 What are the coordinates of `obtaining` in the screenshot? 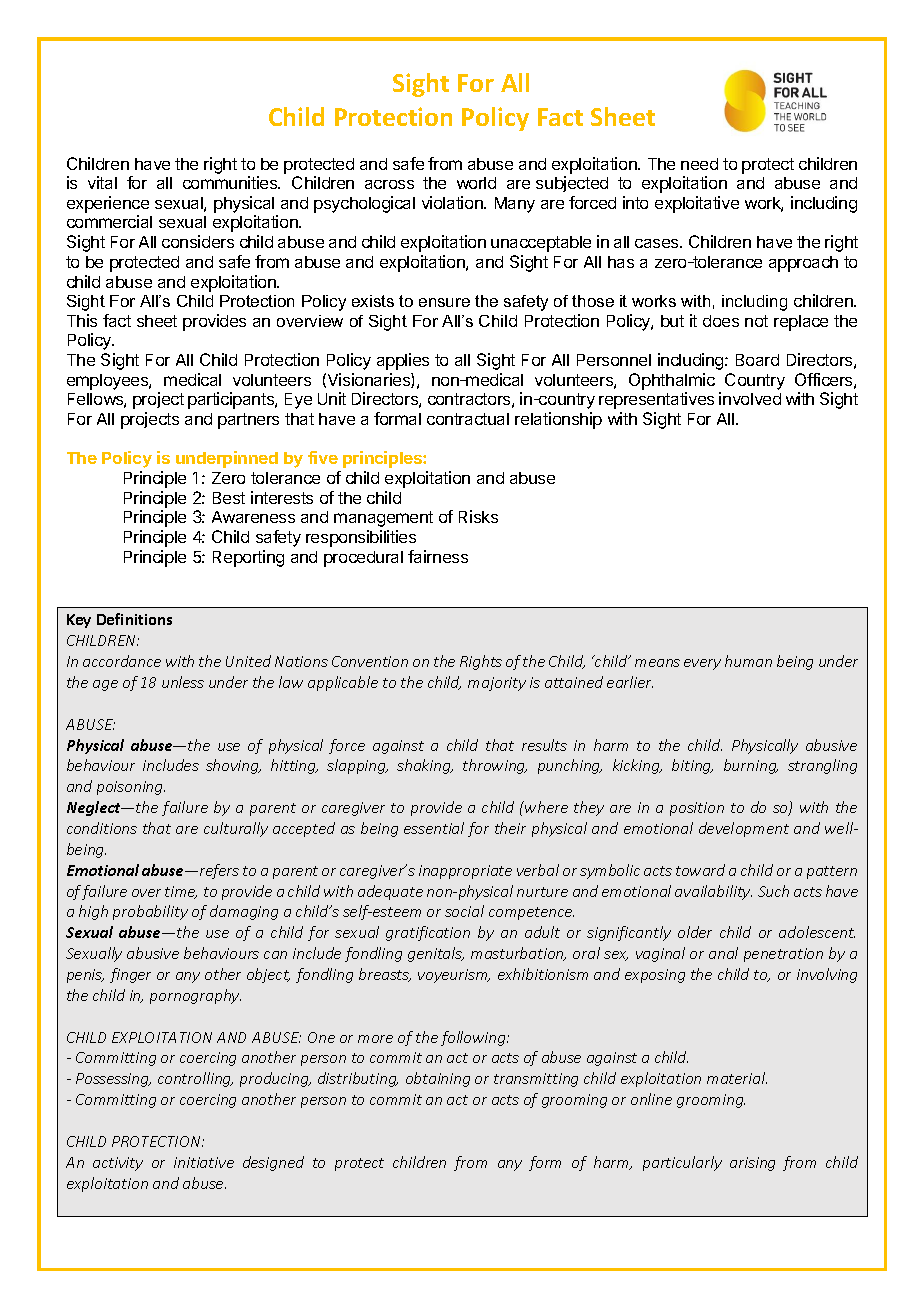 It's located at (438, 1079).
